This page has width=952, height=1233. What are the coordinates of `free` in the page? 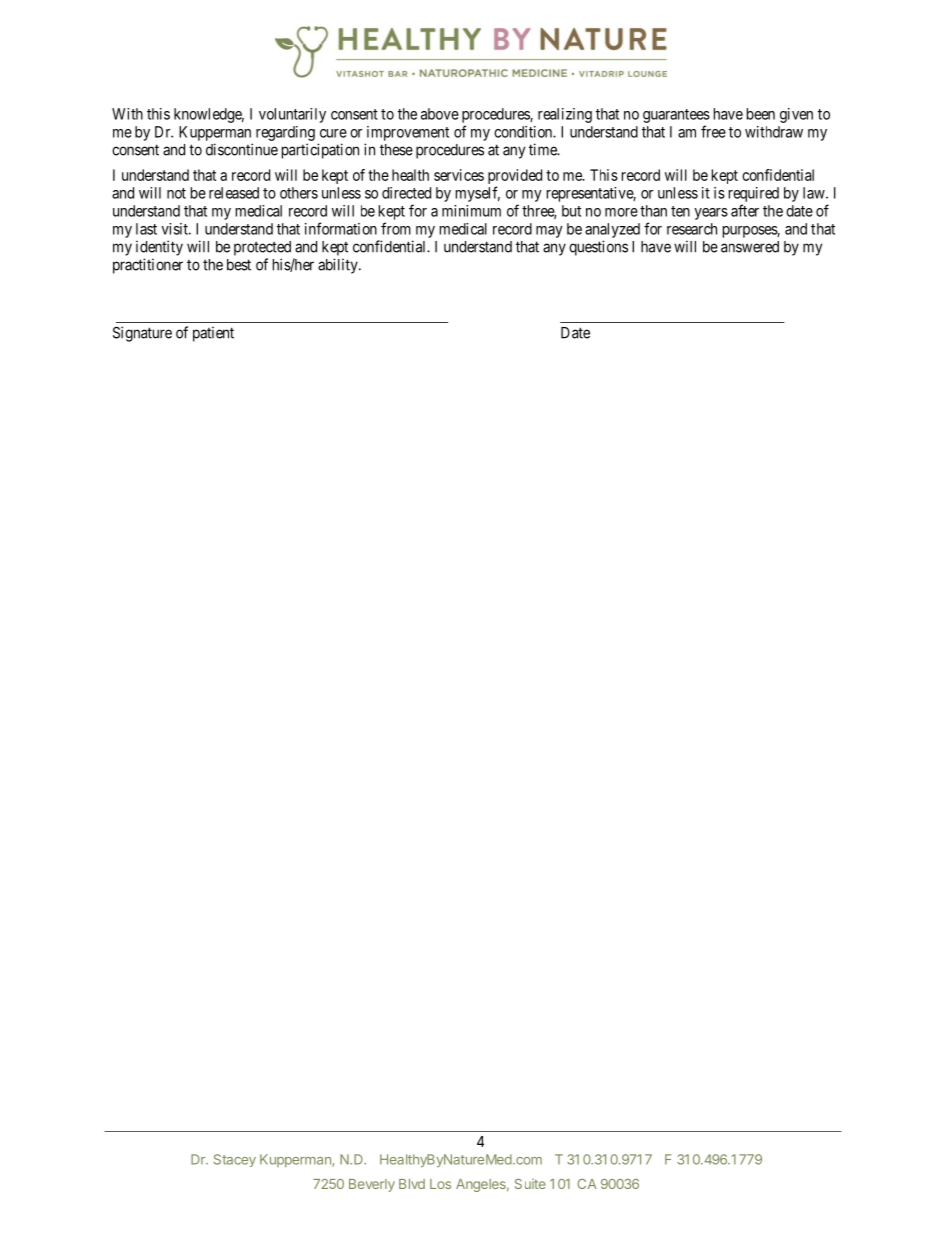 It's located at (713, 131).
